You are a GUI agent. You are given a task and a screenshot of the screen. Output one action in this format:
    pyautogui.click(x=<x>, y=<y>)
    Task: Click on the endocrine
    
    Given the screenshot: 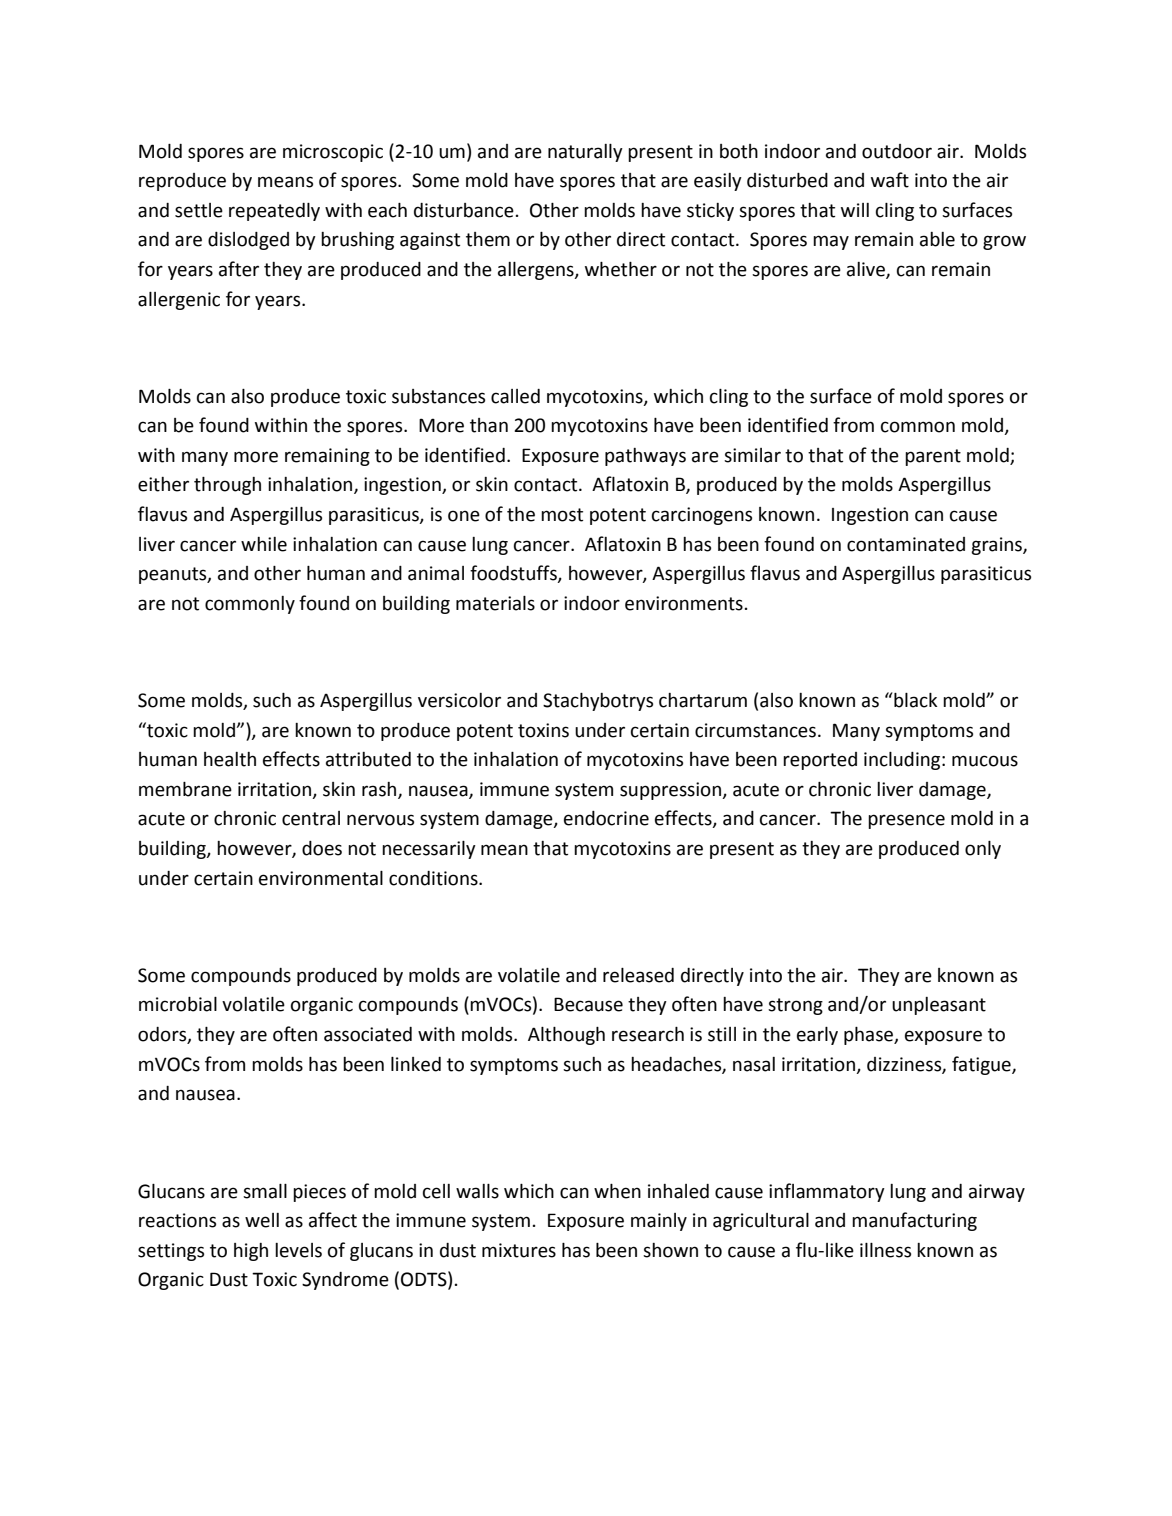 What is the action you would take?
    pyautogui.click(x=606, y=818)
